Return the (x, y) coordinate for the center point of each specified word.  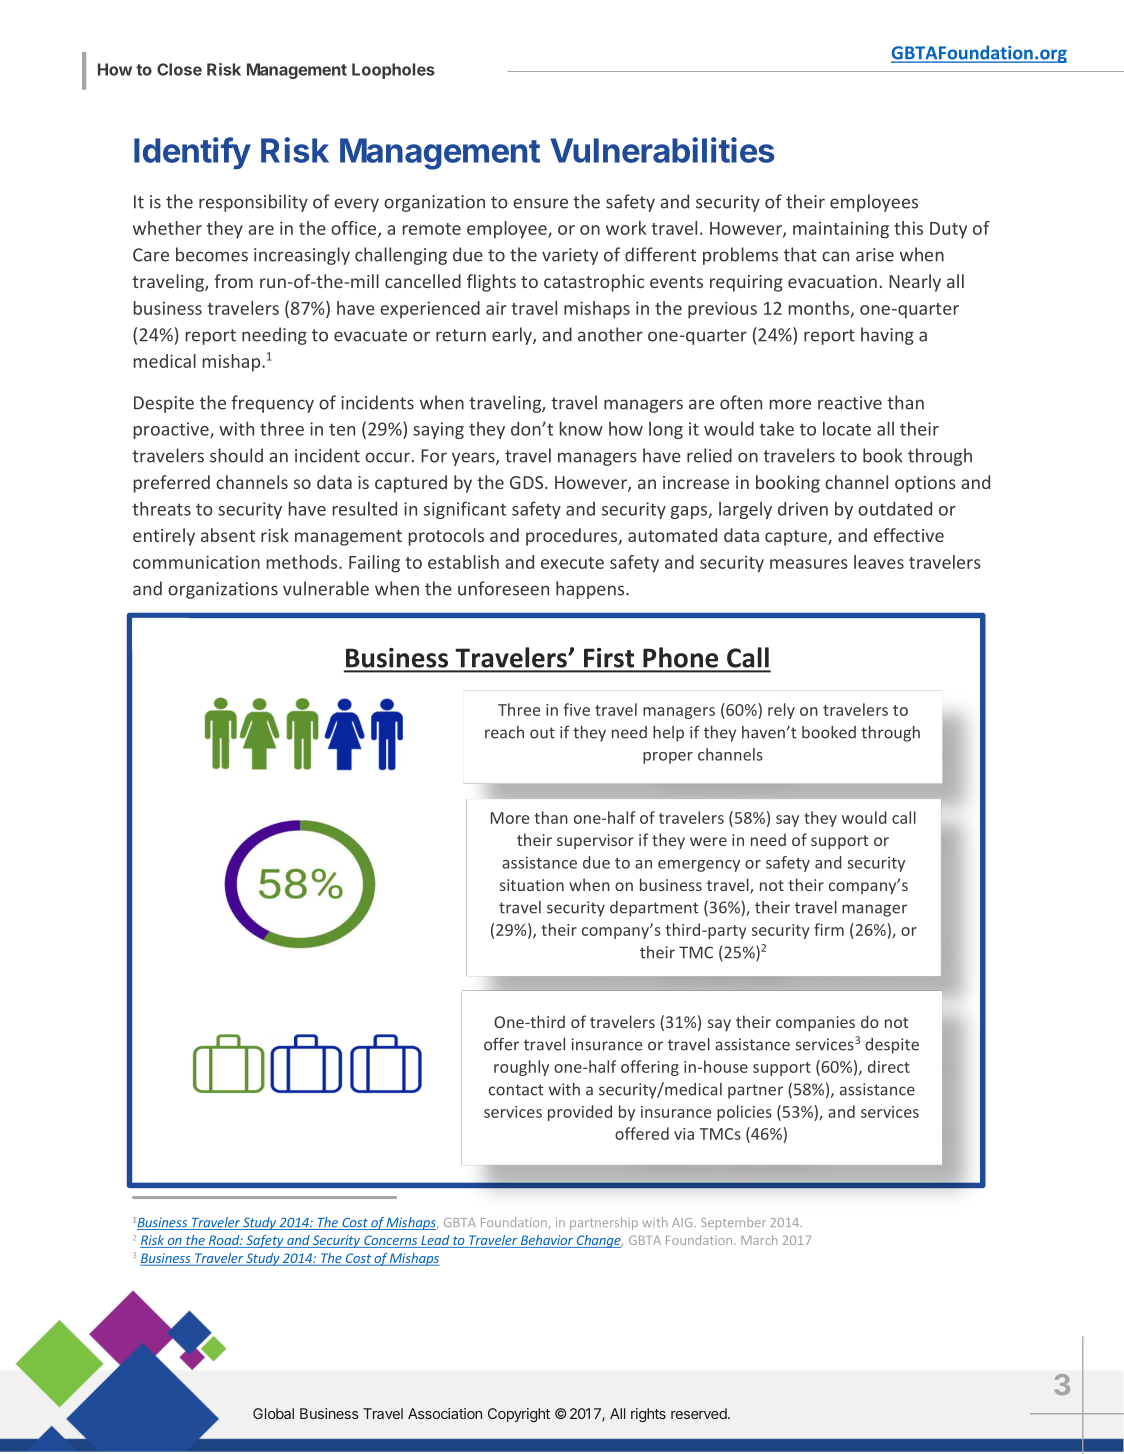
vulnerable (326, 588)
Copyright (519, 1415)
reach (504, 732)
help (668, 734)
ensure (540, 203)
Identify (192, 153)
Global (273, 1413)
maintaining (841, 230)
